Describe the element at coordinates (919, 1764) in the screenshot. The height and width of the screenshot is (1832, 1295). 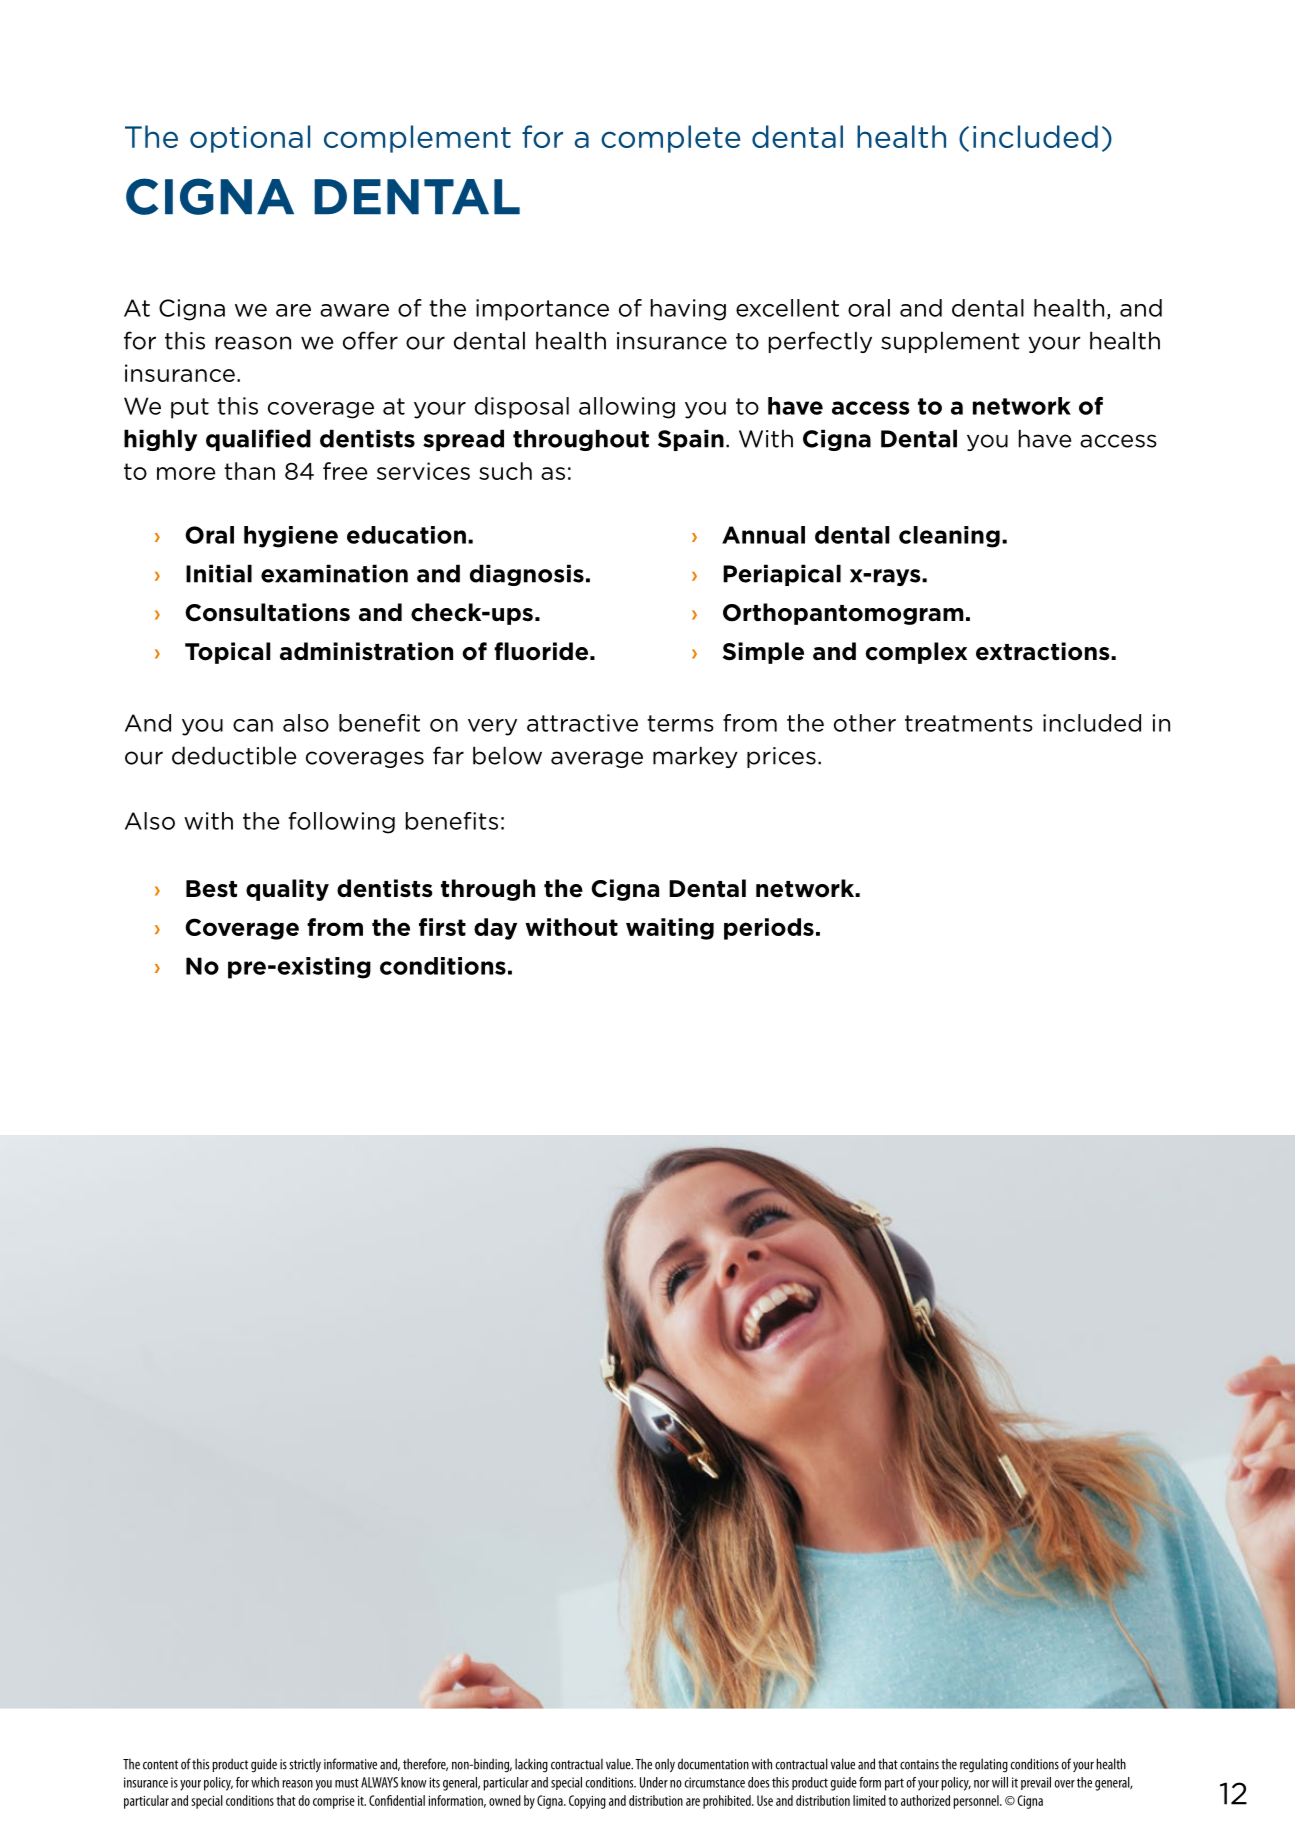
I see `contains` at that location.
